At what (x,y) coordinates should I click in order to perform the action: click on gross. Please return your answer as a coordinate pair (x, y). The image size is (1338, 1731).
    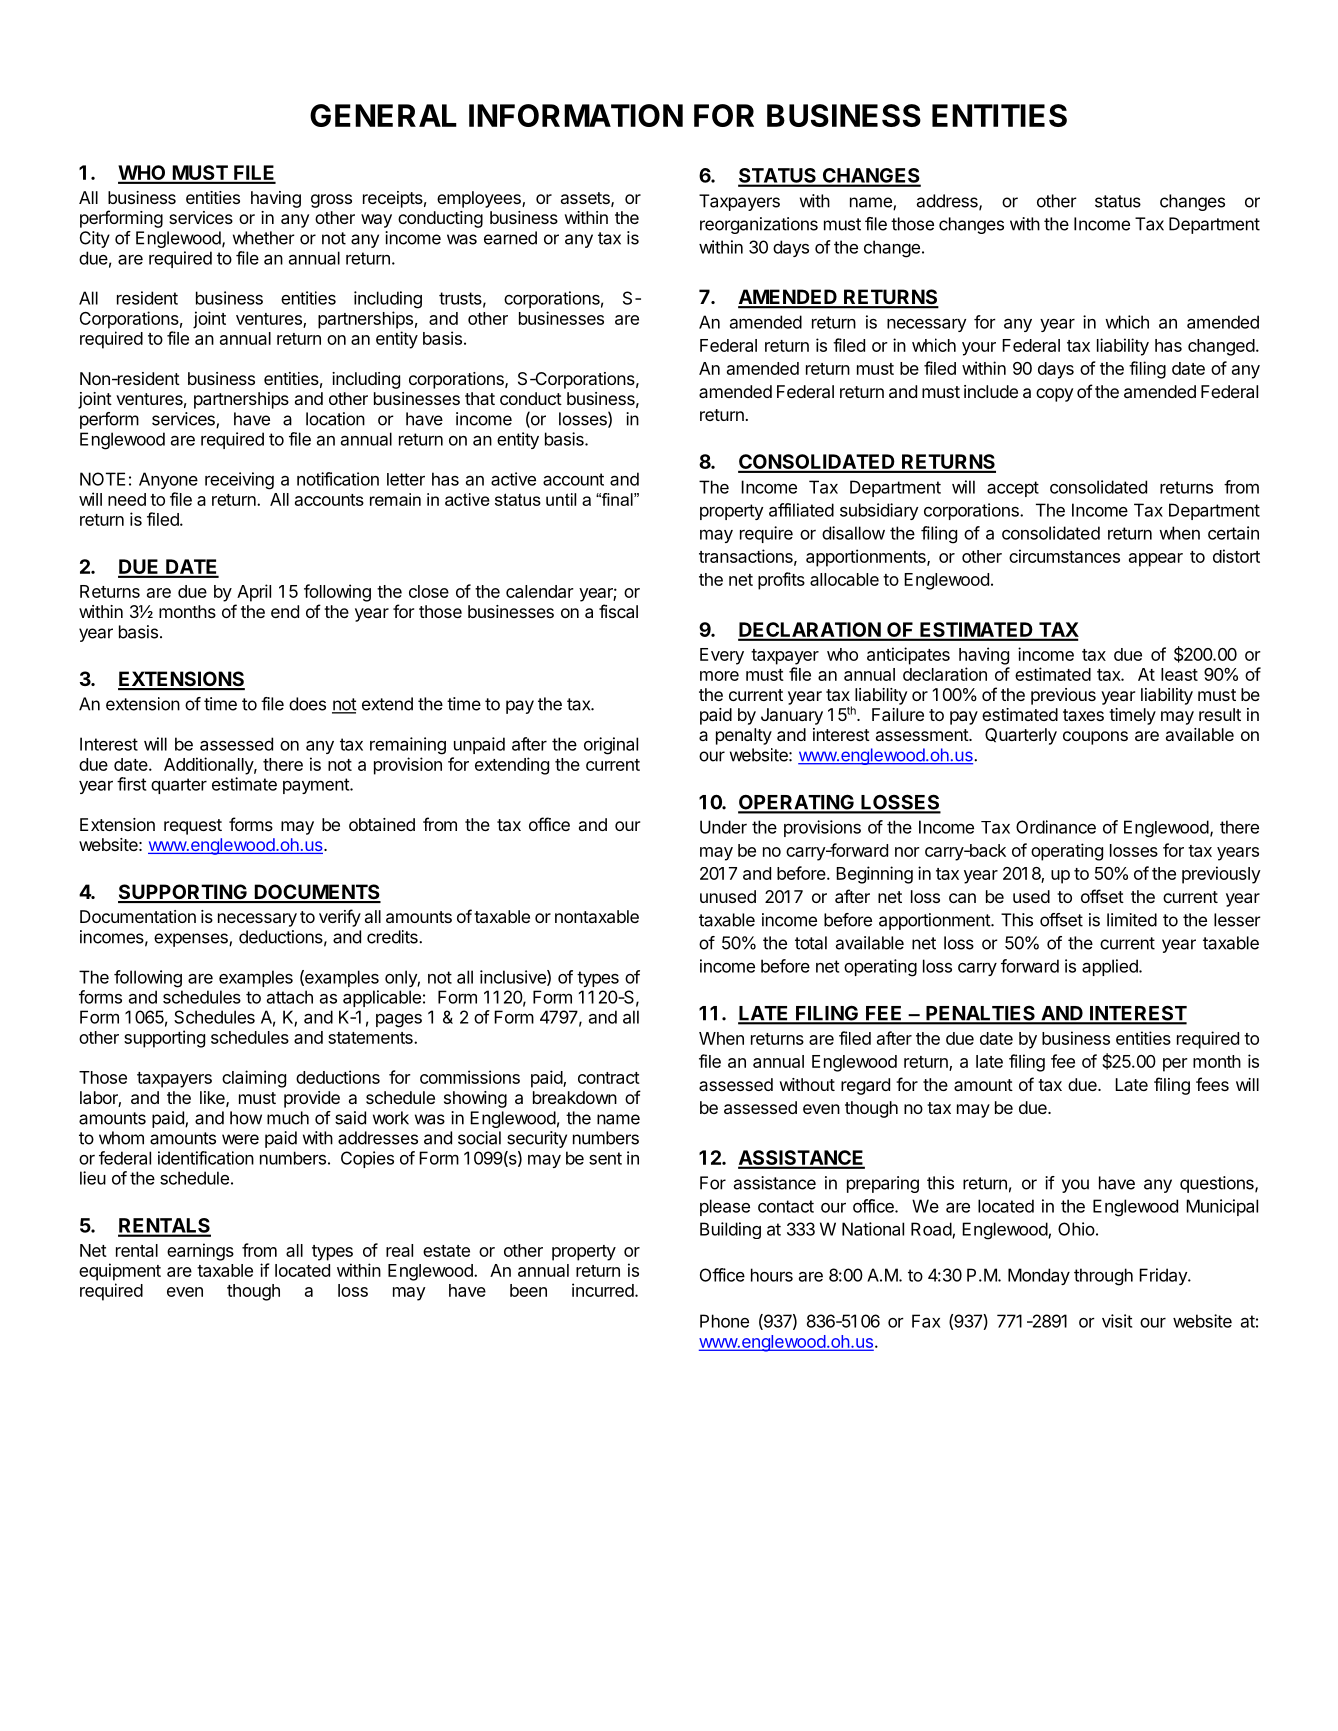
    Looking at the image, I should click on (331, 201).
